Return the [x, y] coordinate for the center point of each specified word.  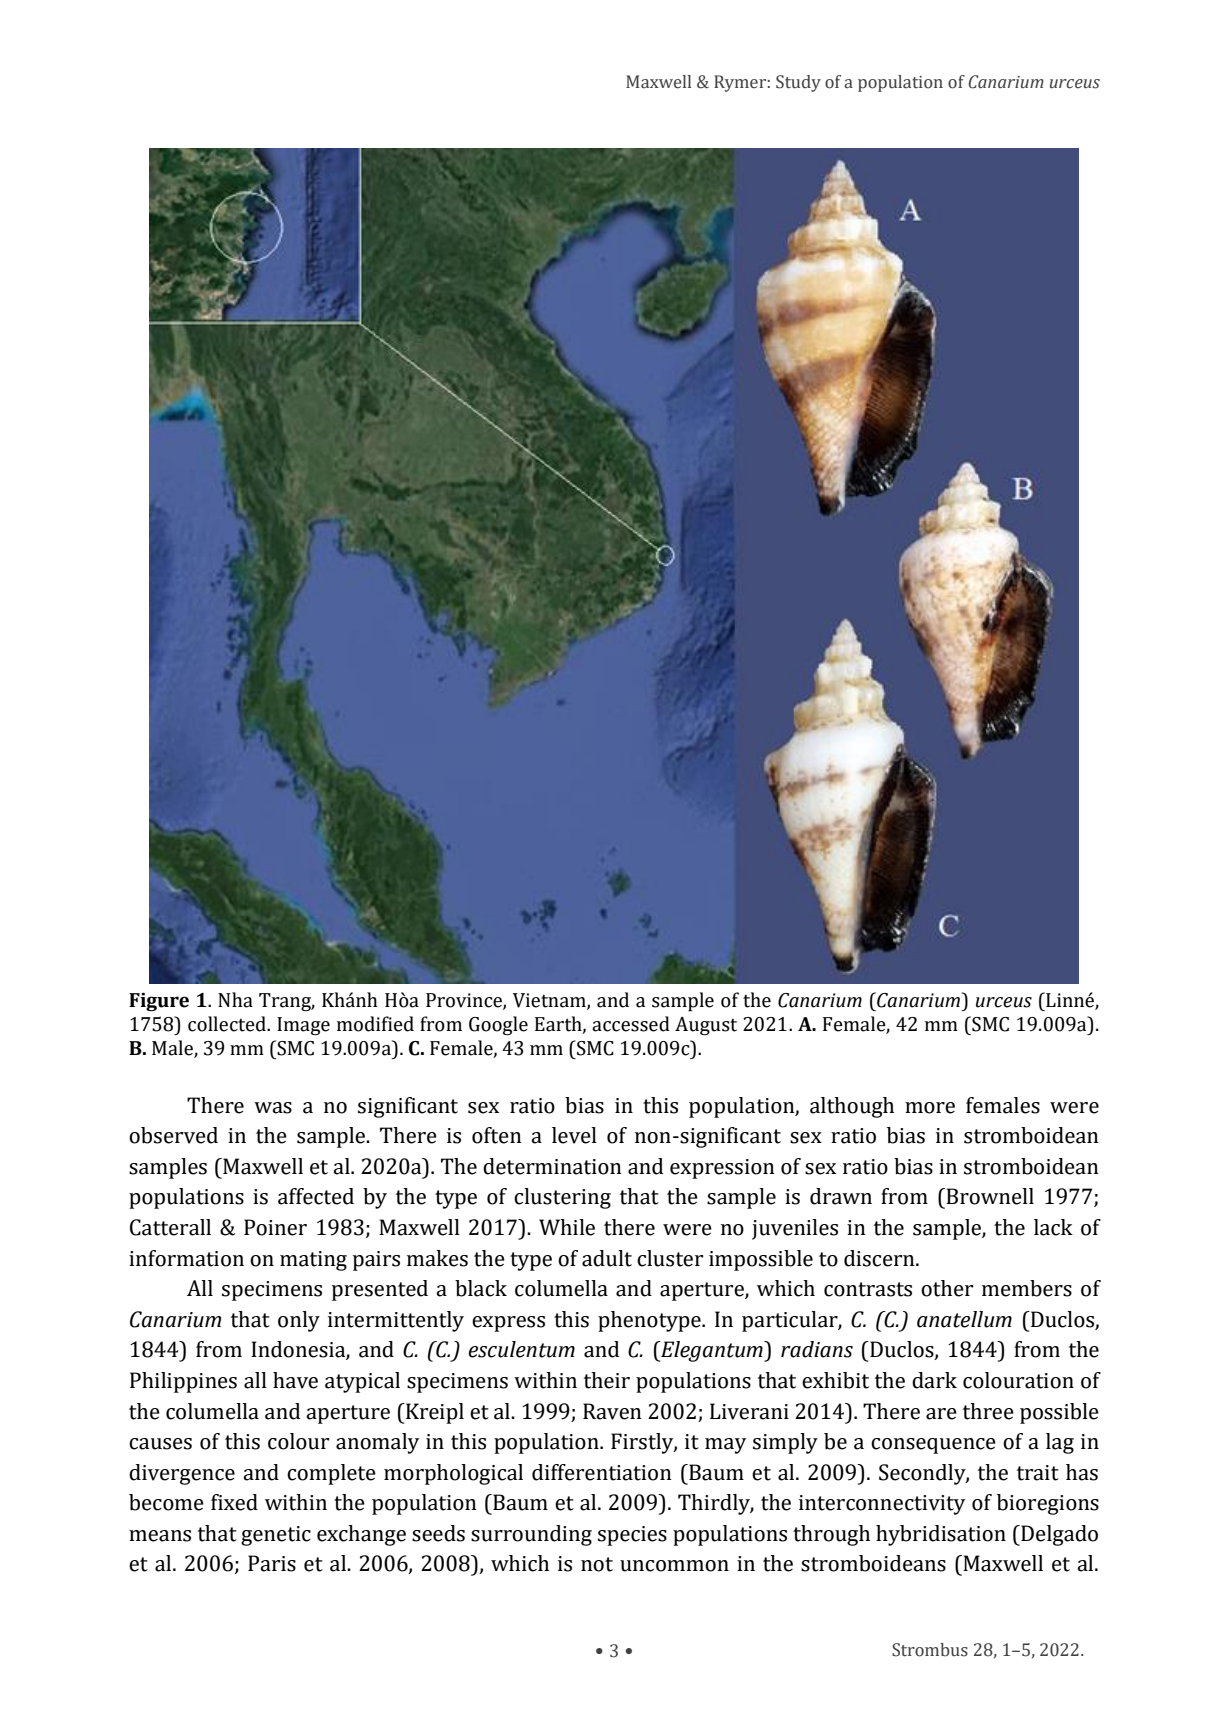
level [574, 1135]
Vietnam [550, 1001]
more [930, 1108]
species [632, 1536]
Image [303, 1026]
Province [465, 1001]
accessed [631, 1024]
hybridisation [941, 1535]
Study [798, 83]
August [706, 1026]
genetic [276, 1536]
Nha [235, 1000]
